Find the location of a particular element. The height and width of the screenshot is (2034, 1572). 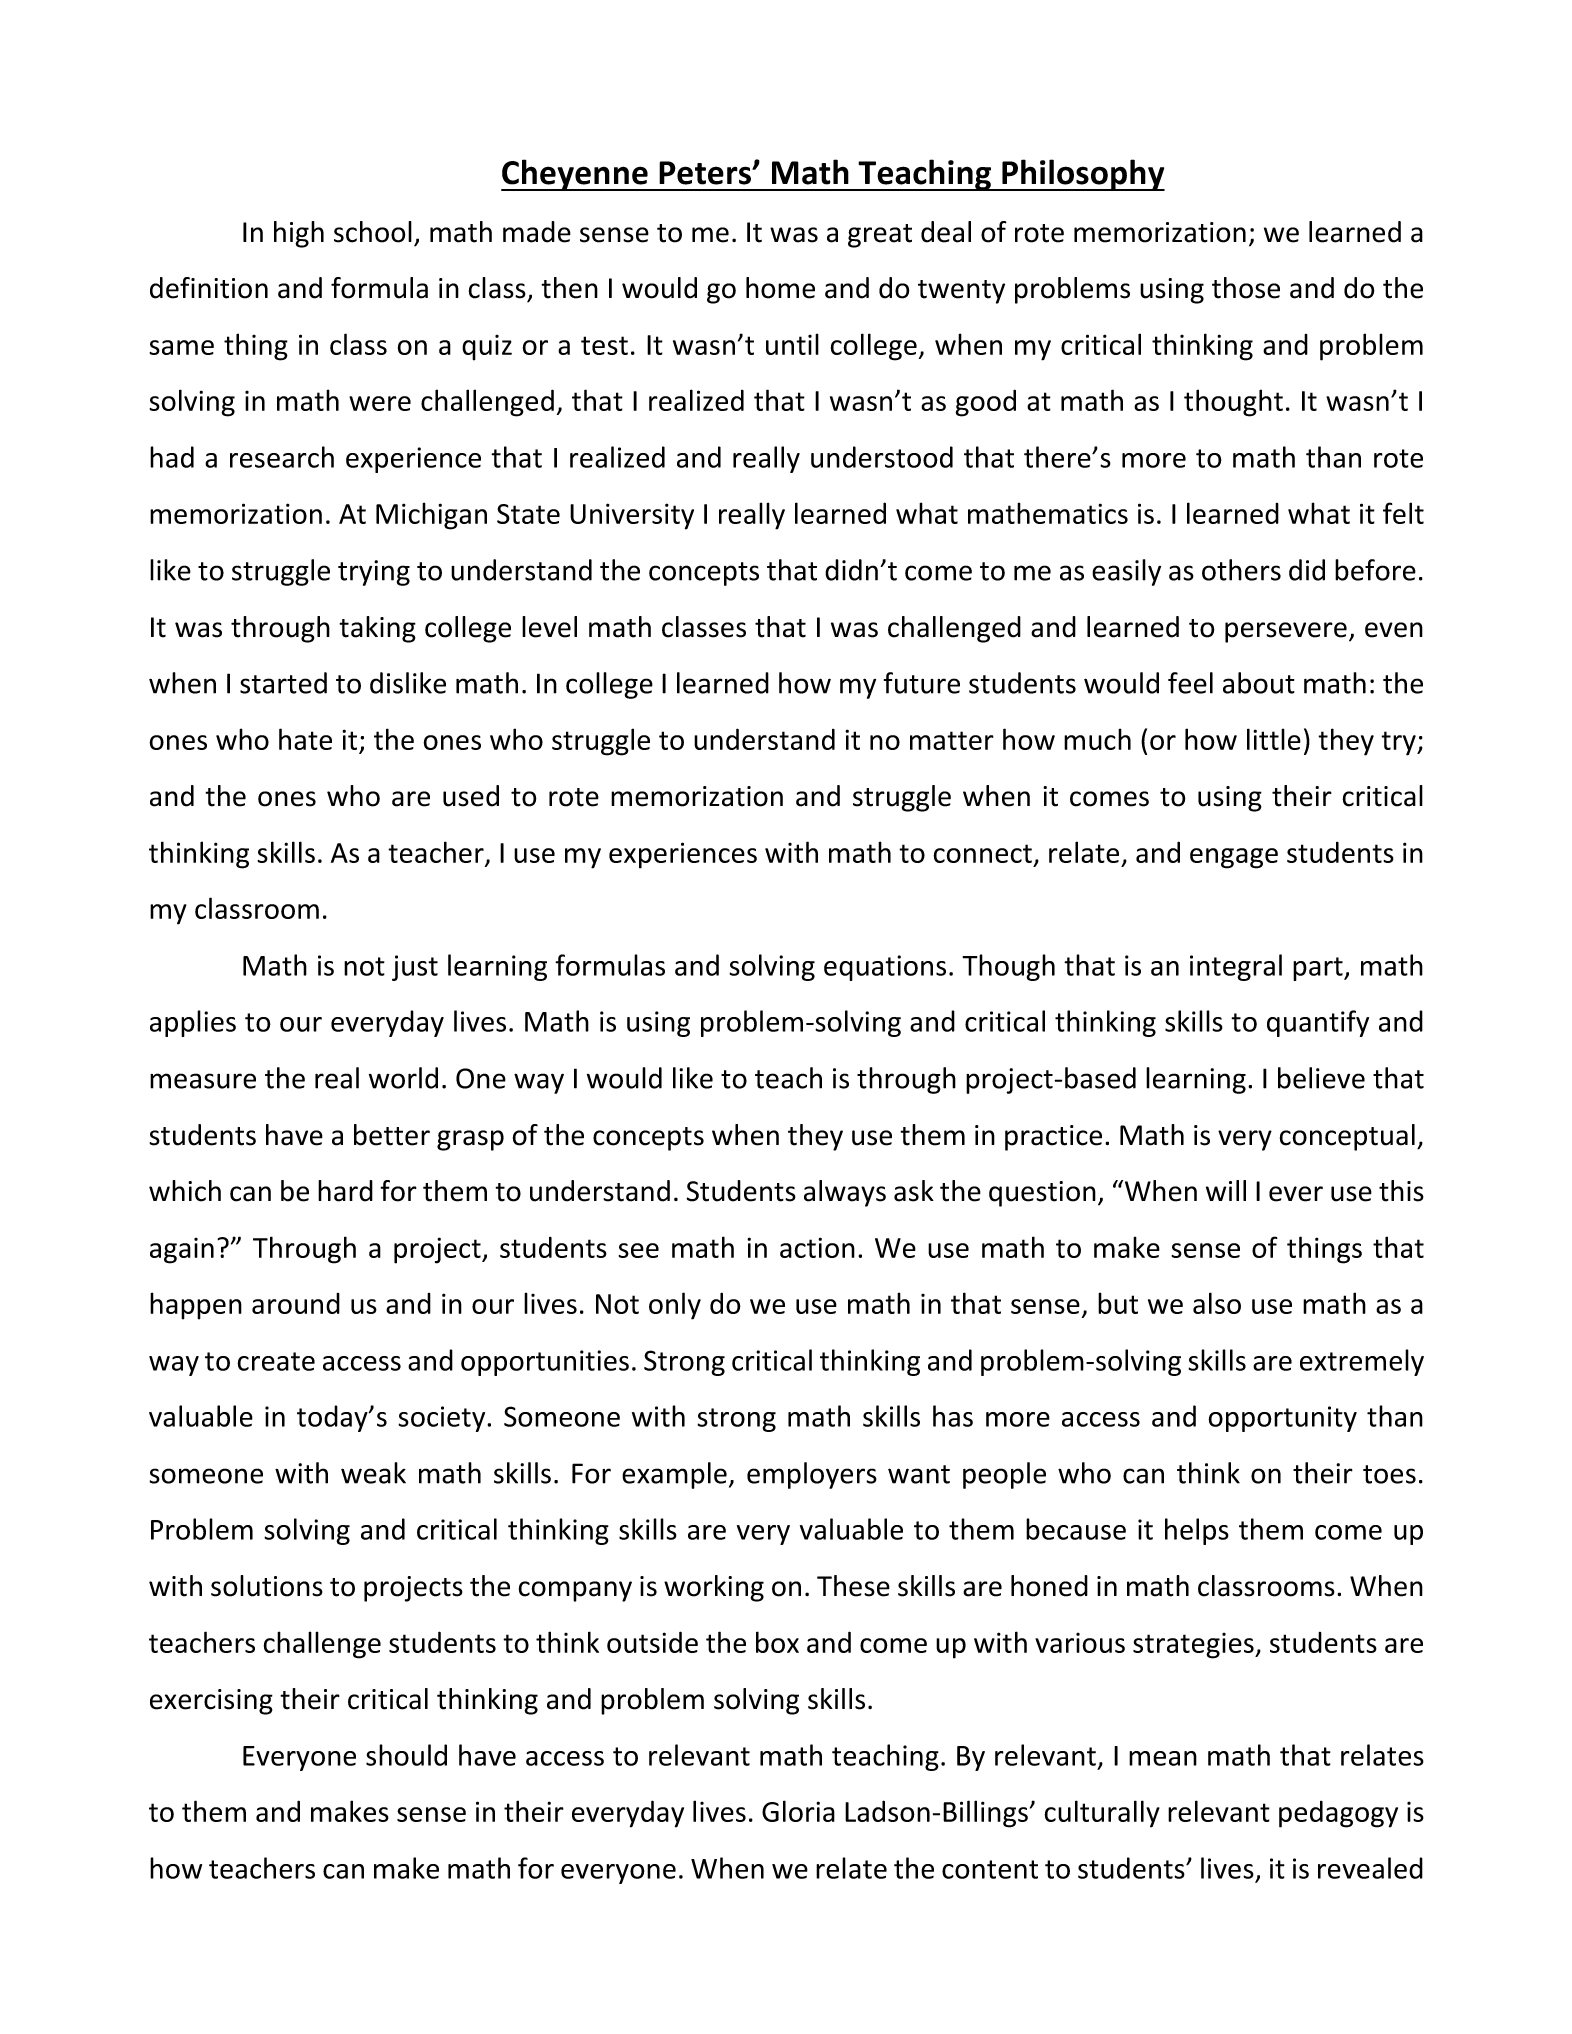

should is located at coordinates (406, 1755).
